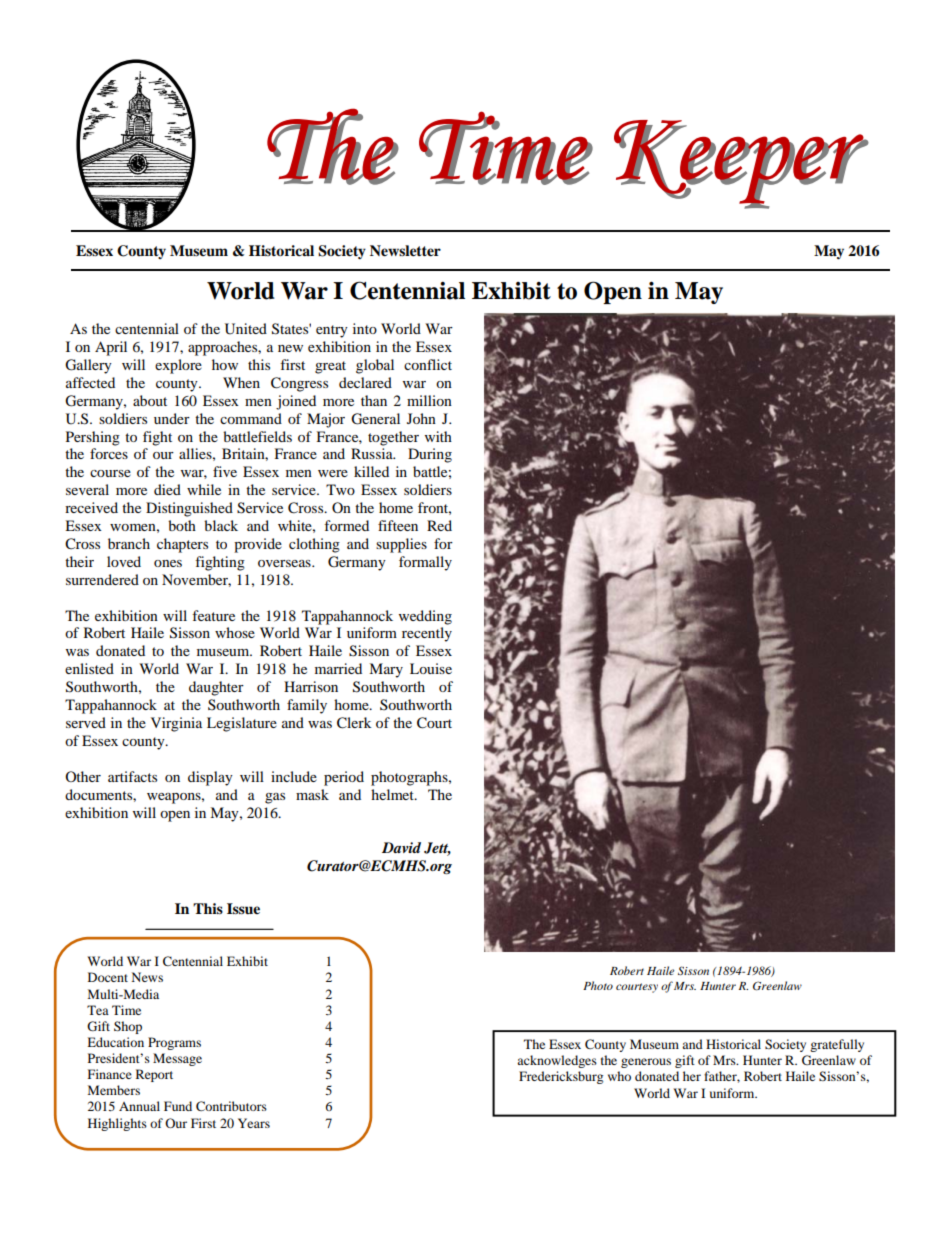 The image size is (952, 1233). I want to click on Jett, so click(437, 849).
